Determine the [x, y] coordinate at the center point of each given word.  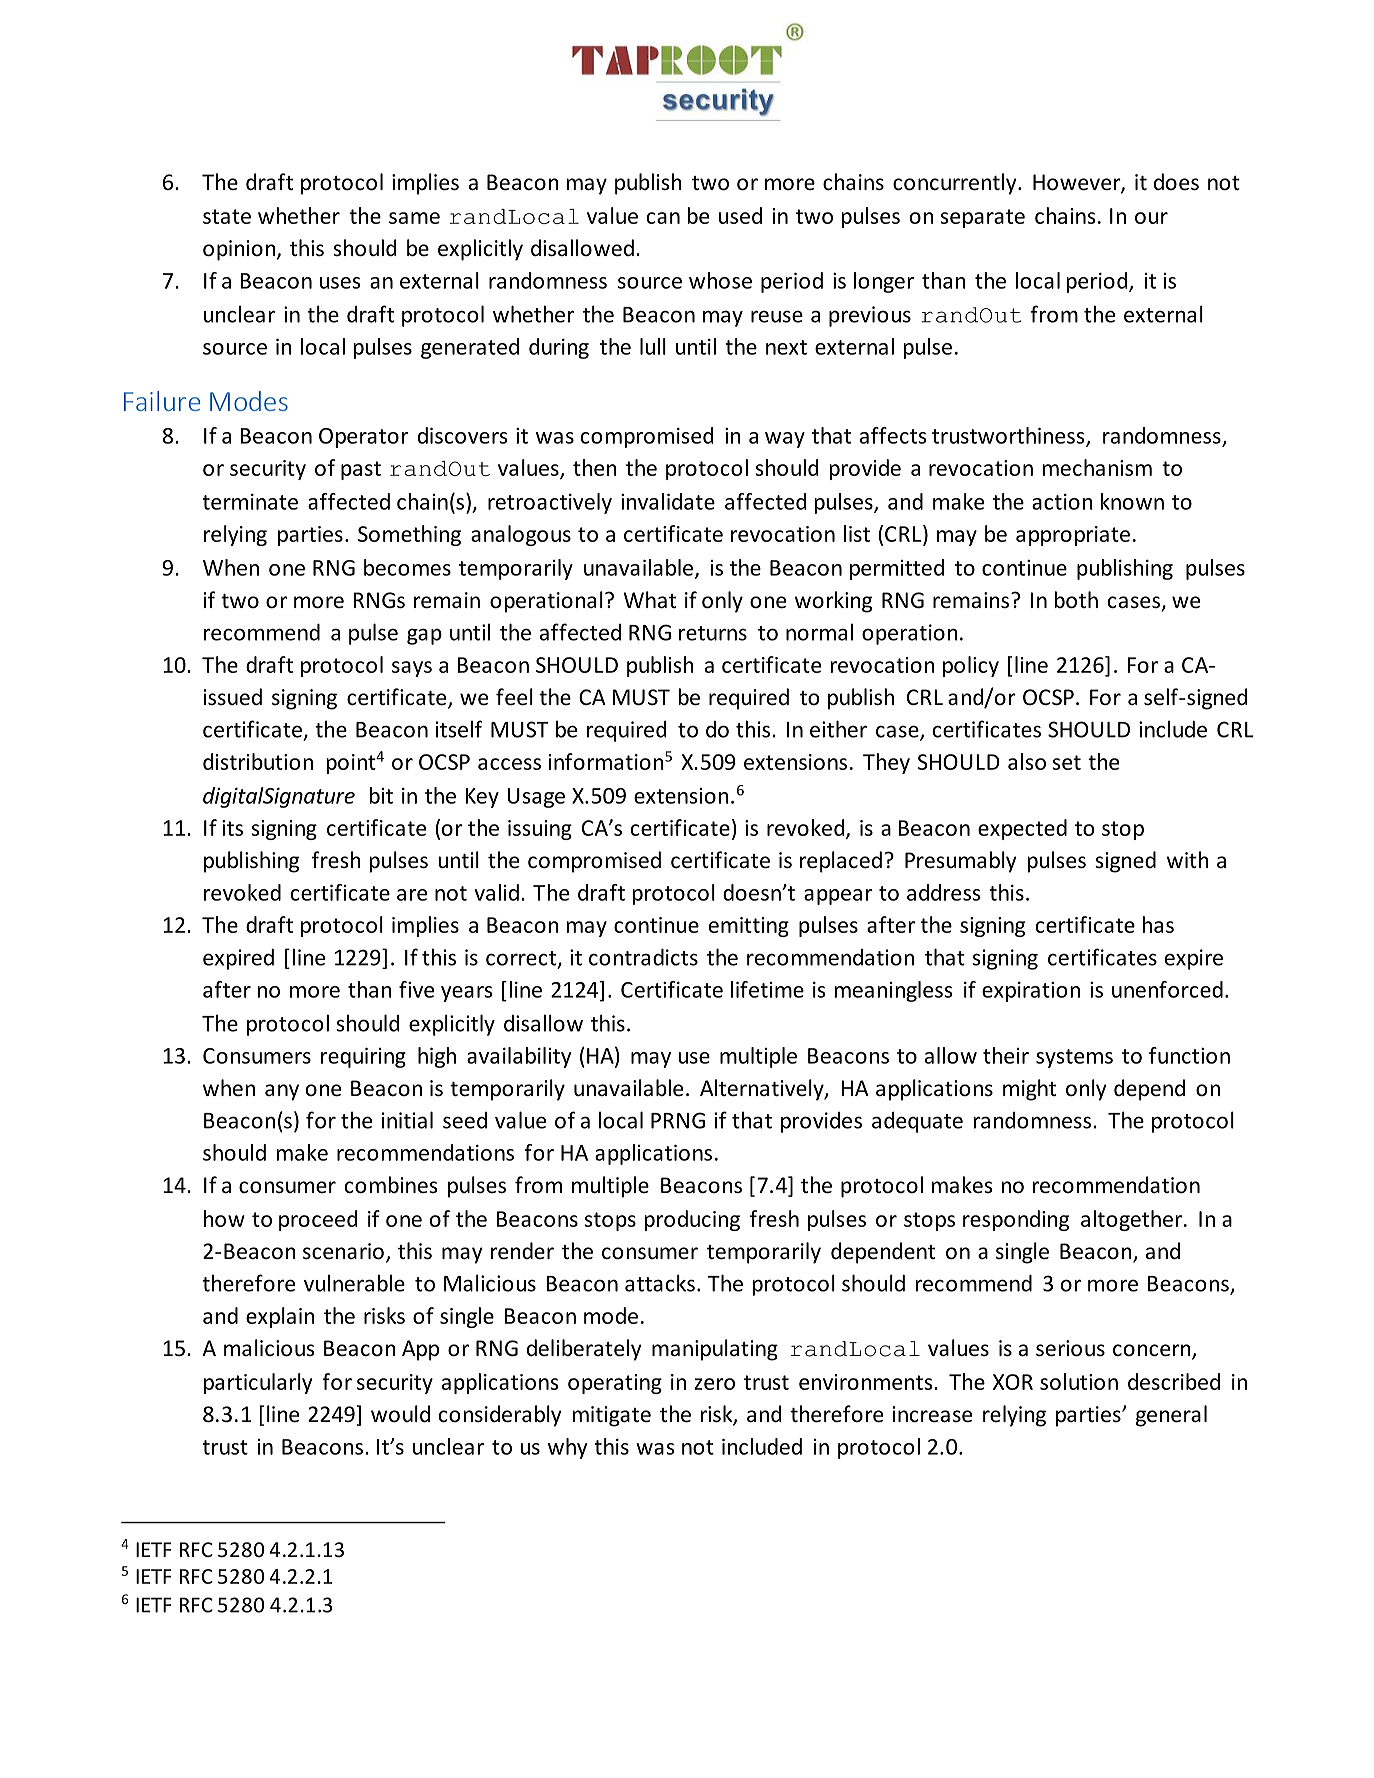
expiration [1031, 992]
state [227, 216]
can [663, 218]
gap [424, 636]
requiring [363, 1058]
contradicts [643, 957]
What [650, 599]
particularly [258, 1383]
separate [982, 218]
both [1076, 600]
